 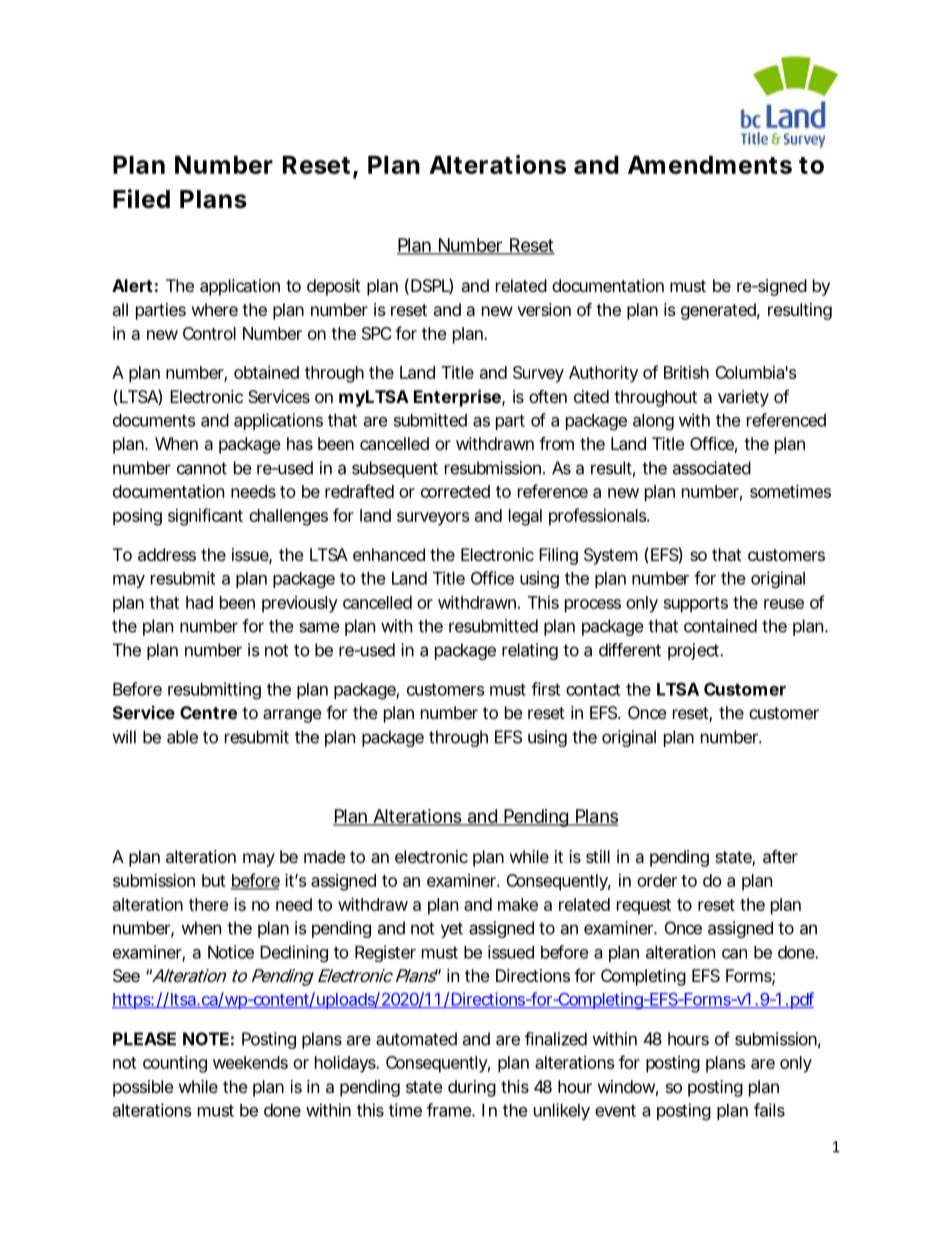 I want to click on during, so click(x=472, y=1088).
